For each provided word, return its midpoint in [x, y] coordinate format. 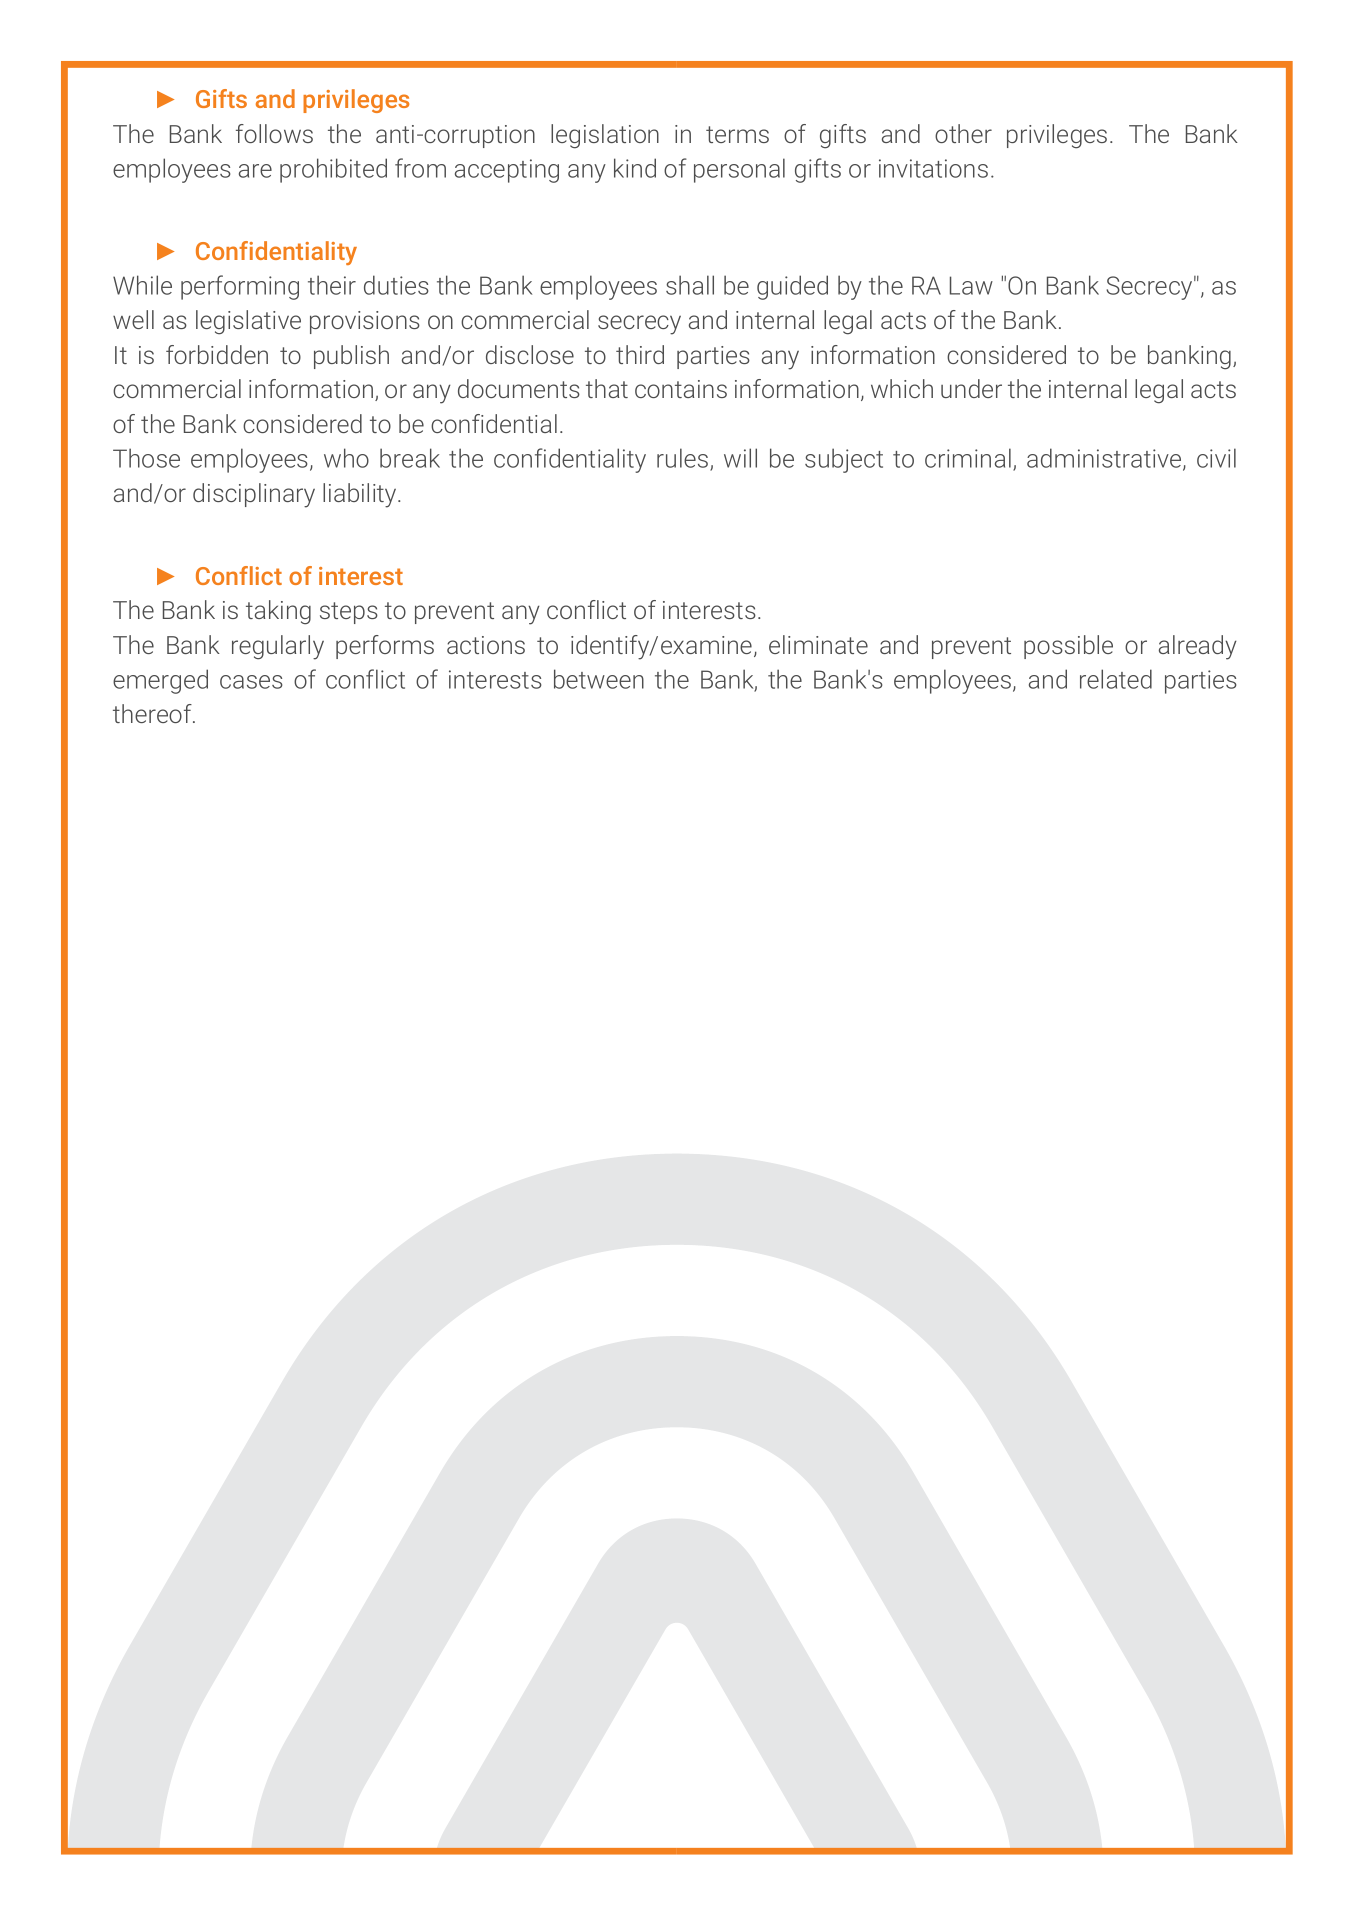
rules [682, 458]
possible [1068, 647]
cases [251, 682]
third [640, 354]
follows [274, 133]
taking [278, 612]
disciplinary [254, 495]
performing [240, 287]
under [971, 388]
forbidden [217, 354]
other [963, 133]
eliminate [818, 644]
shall [690, 285]
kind [635, 168]
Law [971, 285]
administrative [1105, 459]
